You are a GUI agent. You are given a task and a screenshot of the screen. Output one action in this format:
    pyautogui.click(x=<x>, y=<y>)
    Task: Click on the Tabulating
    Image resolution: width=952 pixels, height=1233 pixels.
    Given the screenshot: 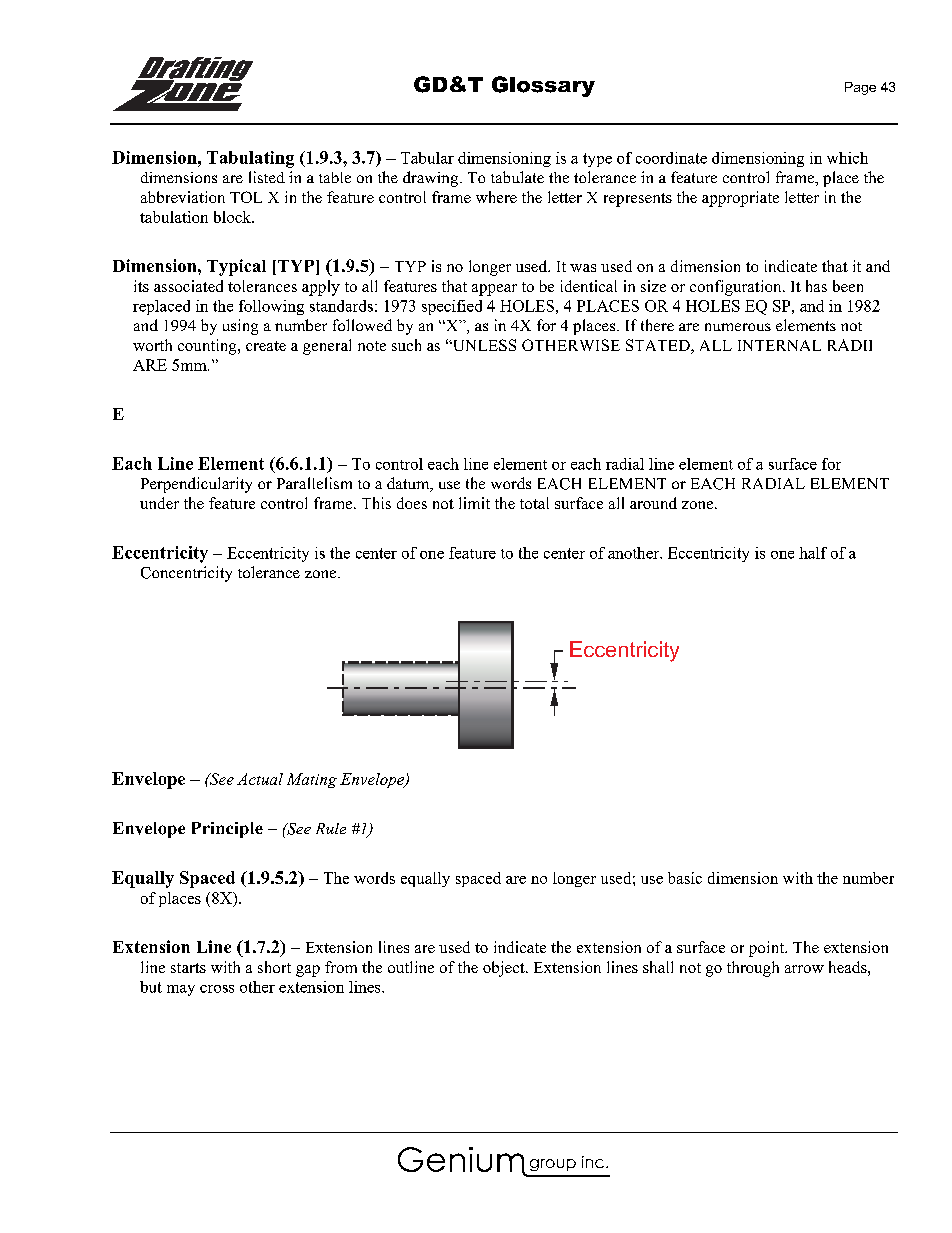 What is the action you would take?
    pyautogui.click(x=250, y=159)
